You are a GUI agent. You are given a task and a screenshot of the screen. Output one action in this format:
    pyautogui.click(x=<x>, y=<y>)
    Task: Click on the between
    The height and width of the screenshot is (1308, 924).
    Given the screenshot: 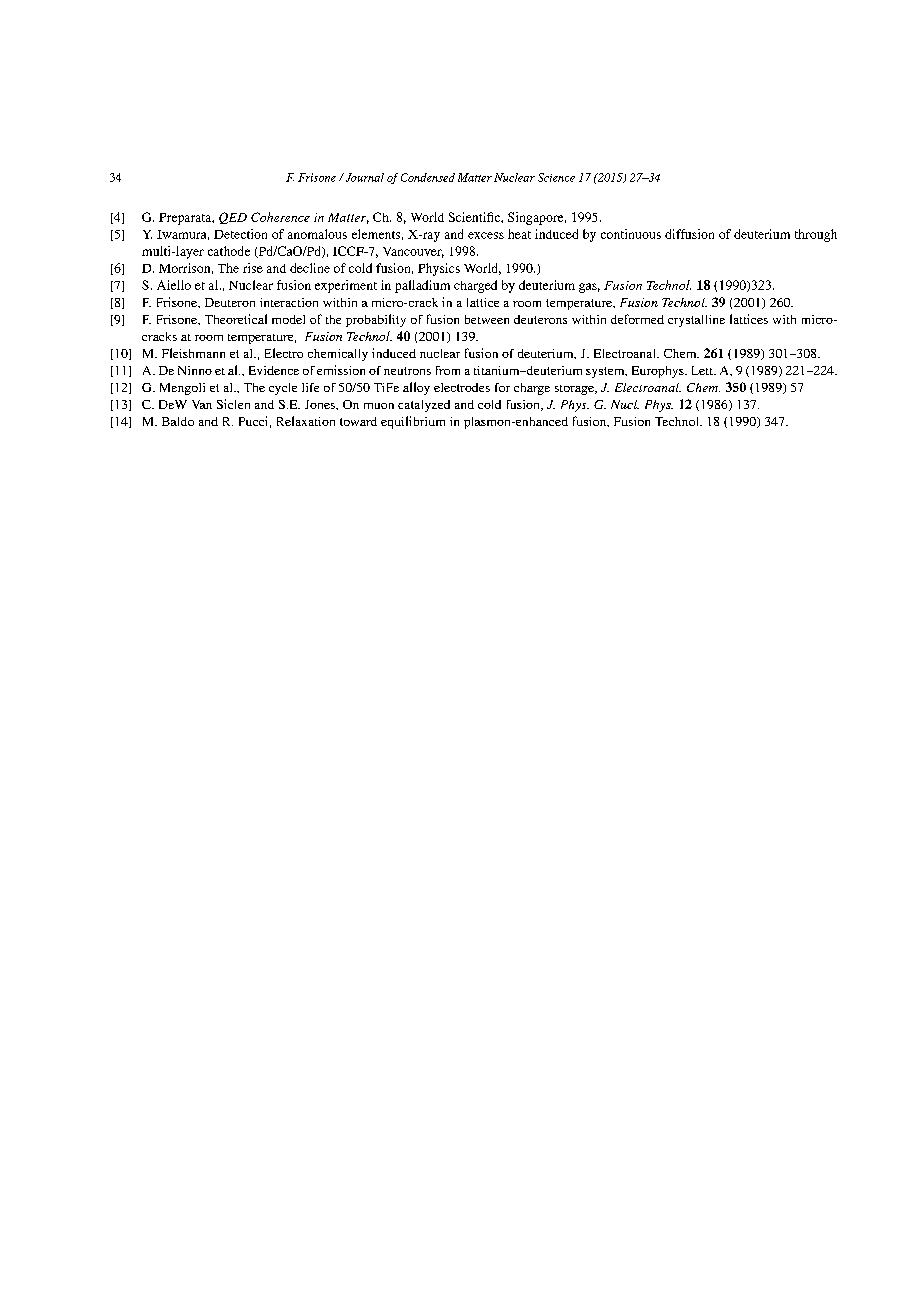 What is the action you would take?
    pyautogui.click(x=487, y=319)
